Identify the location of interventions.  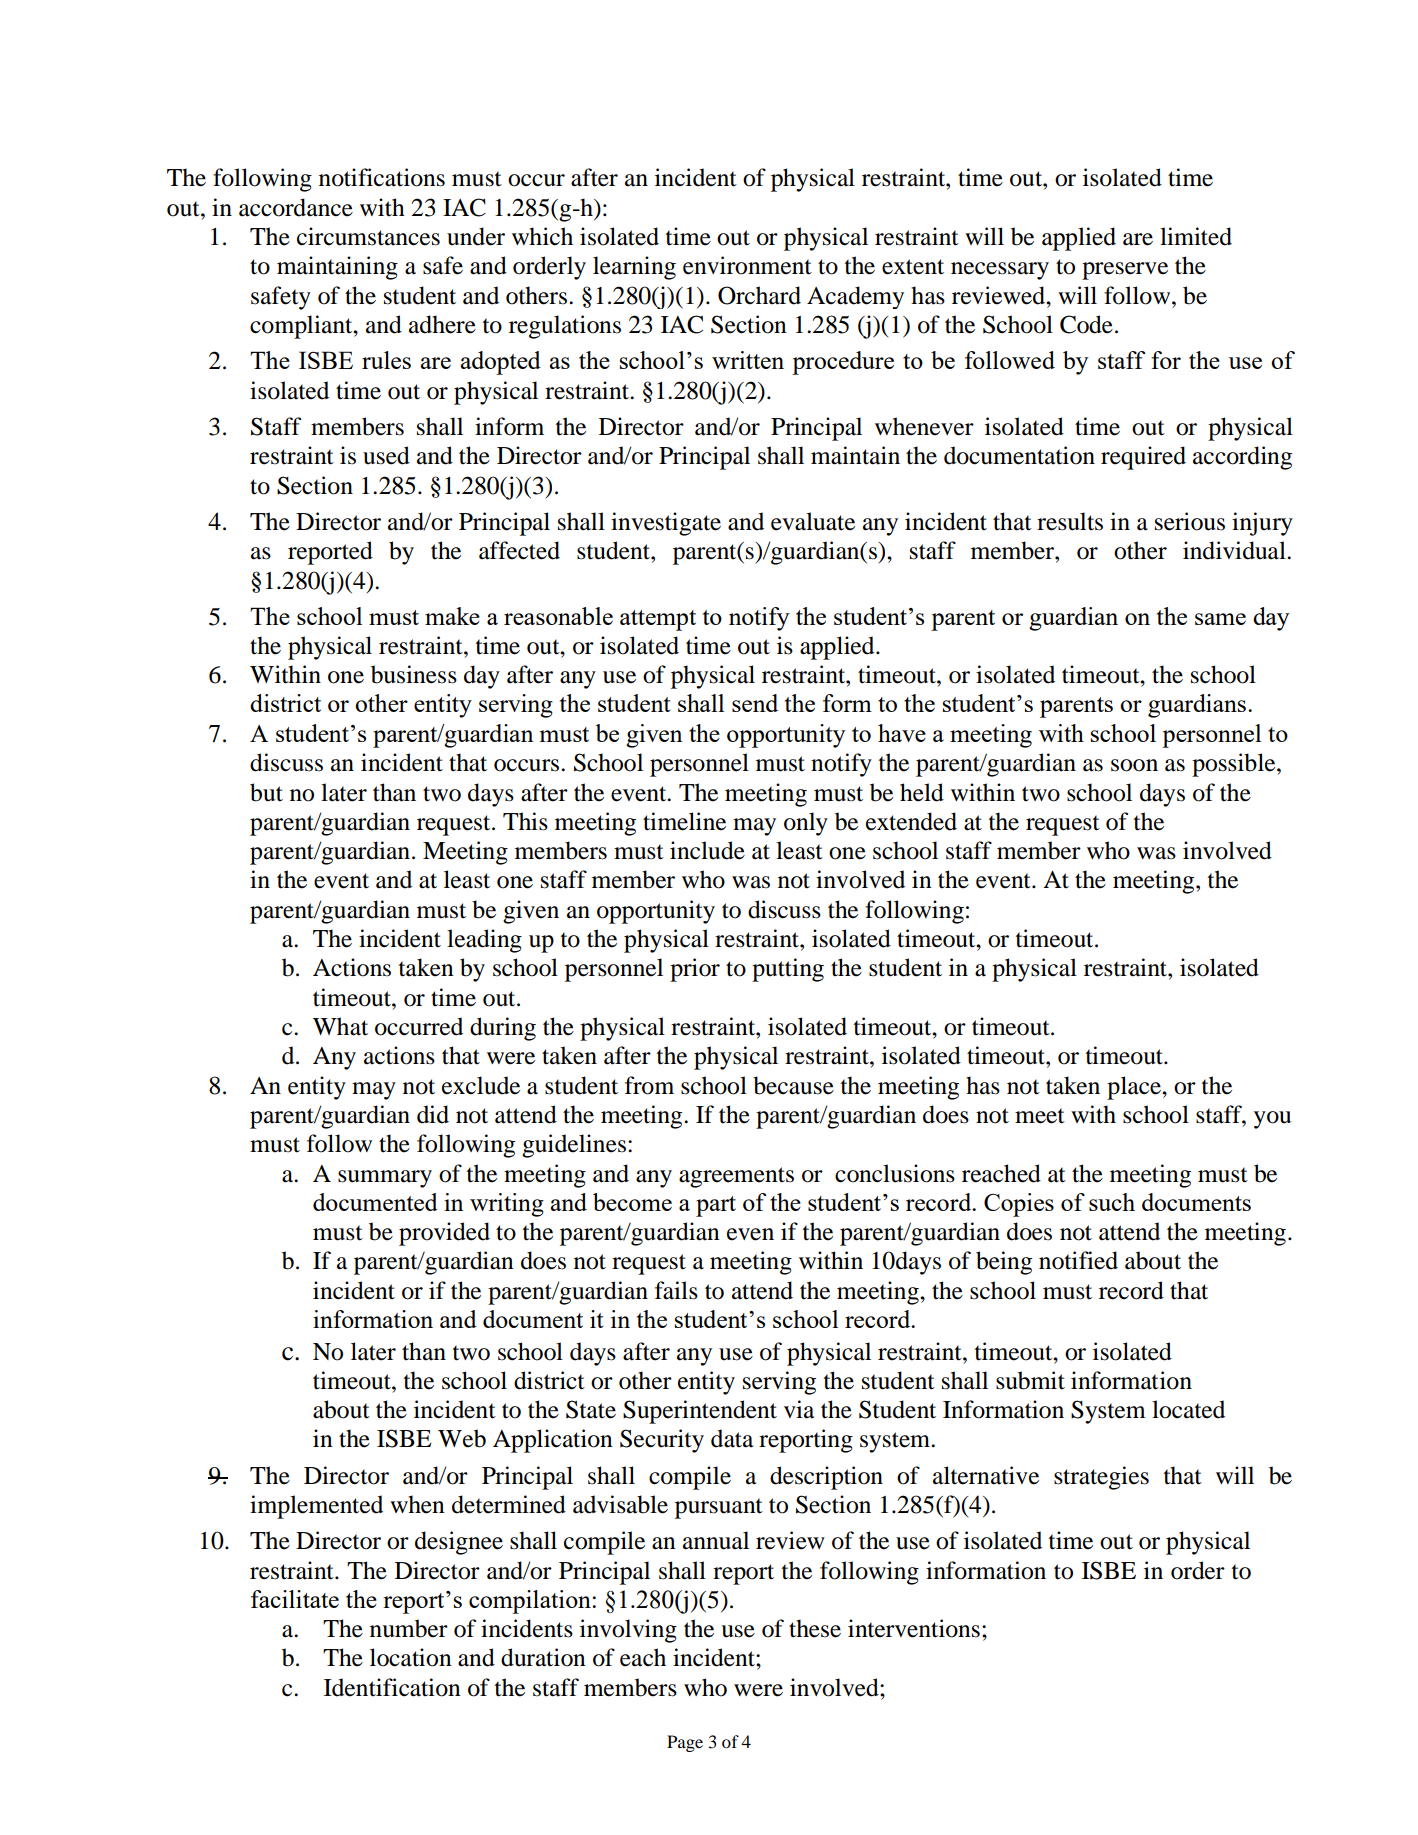
(914, 1628).
